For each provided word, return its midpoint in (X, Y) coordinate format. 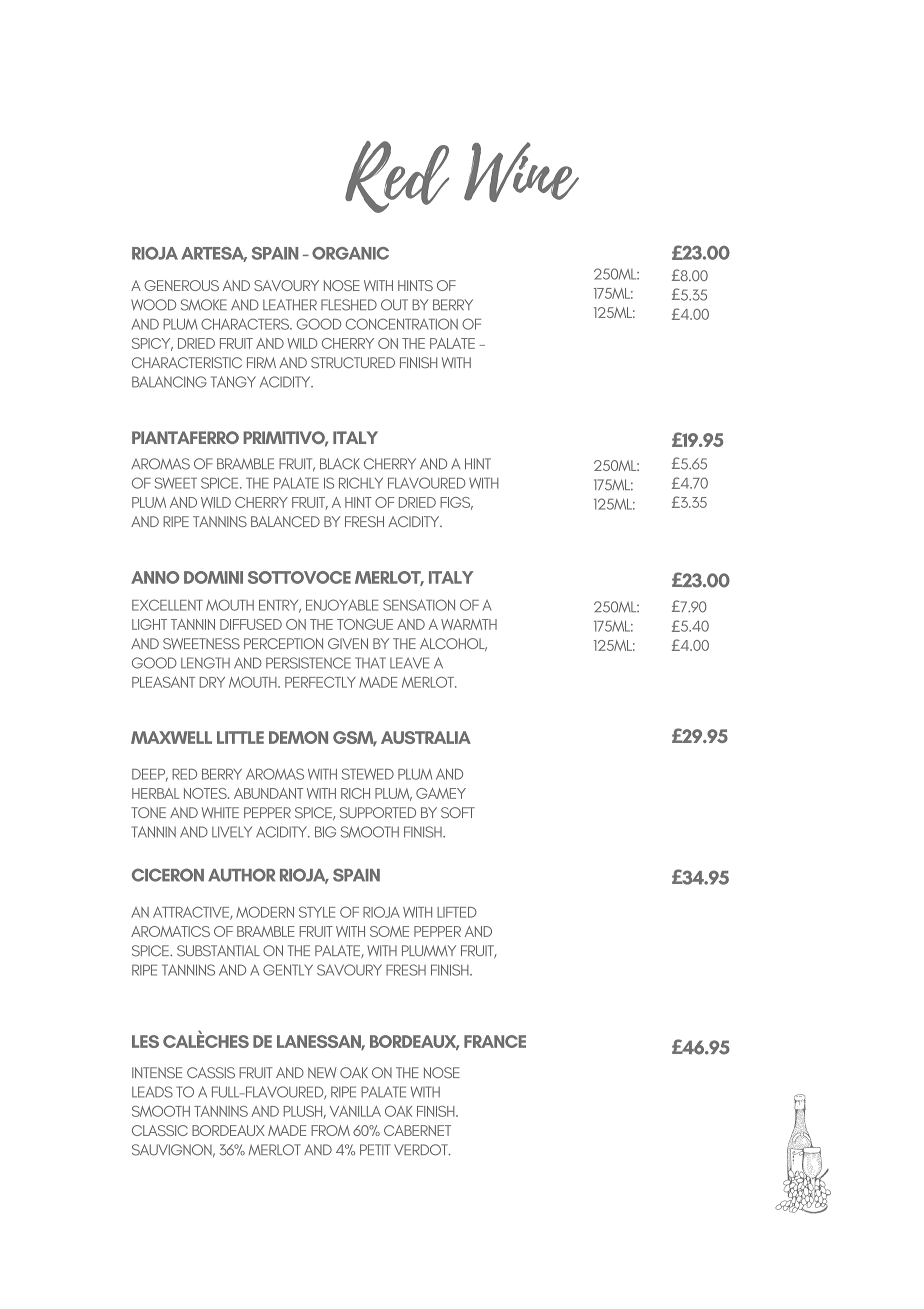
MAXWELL (171, 737)
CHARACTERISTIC (187, 362)
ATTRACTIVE (192, 913)
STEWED (368, 774)
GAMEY (441, 793)
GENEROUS (181, 285)
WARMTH (469, 624)
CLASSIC (160, 1130)
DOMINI (213, 577)
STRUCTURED (353, 362)
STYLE (317, 912)
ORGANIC (350, 253)
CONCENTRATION (402, 324)
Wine (521, 172)
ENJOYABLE (342, 605)
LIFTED (457, 912)
